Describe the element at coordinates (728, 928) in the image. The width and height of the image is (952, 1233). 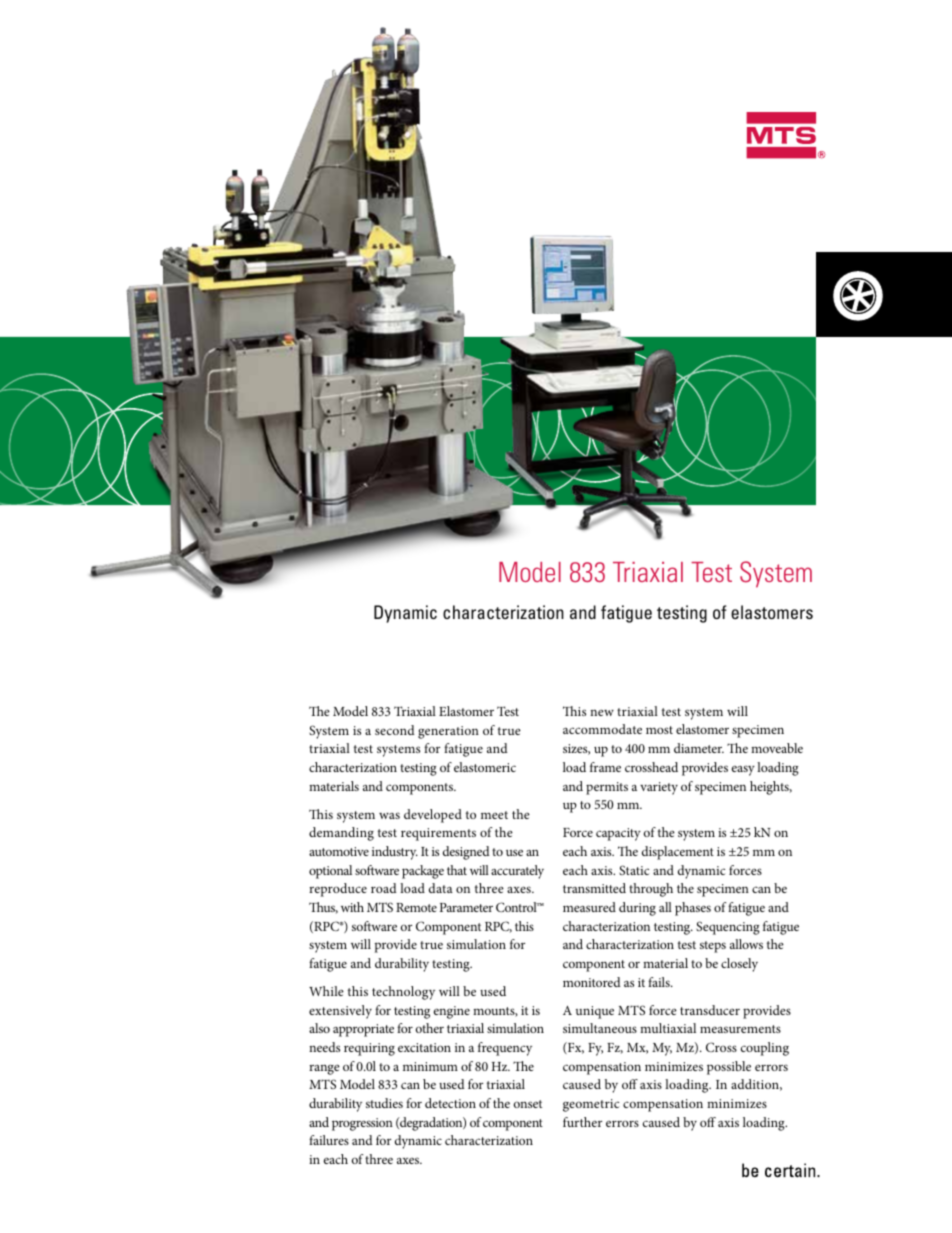
I see `Sequencing` at that location.
